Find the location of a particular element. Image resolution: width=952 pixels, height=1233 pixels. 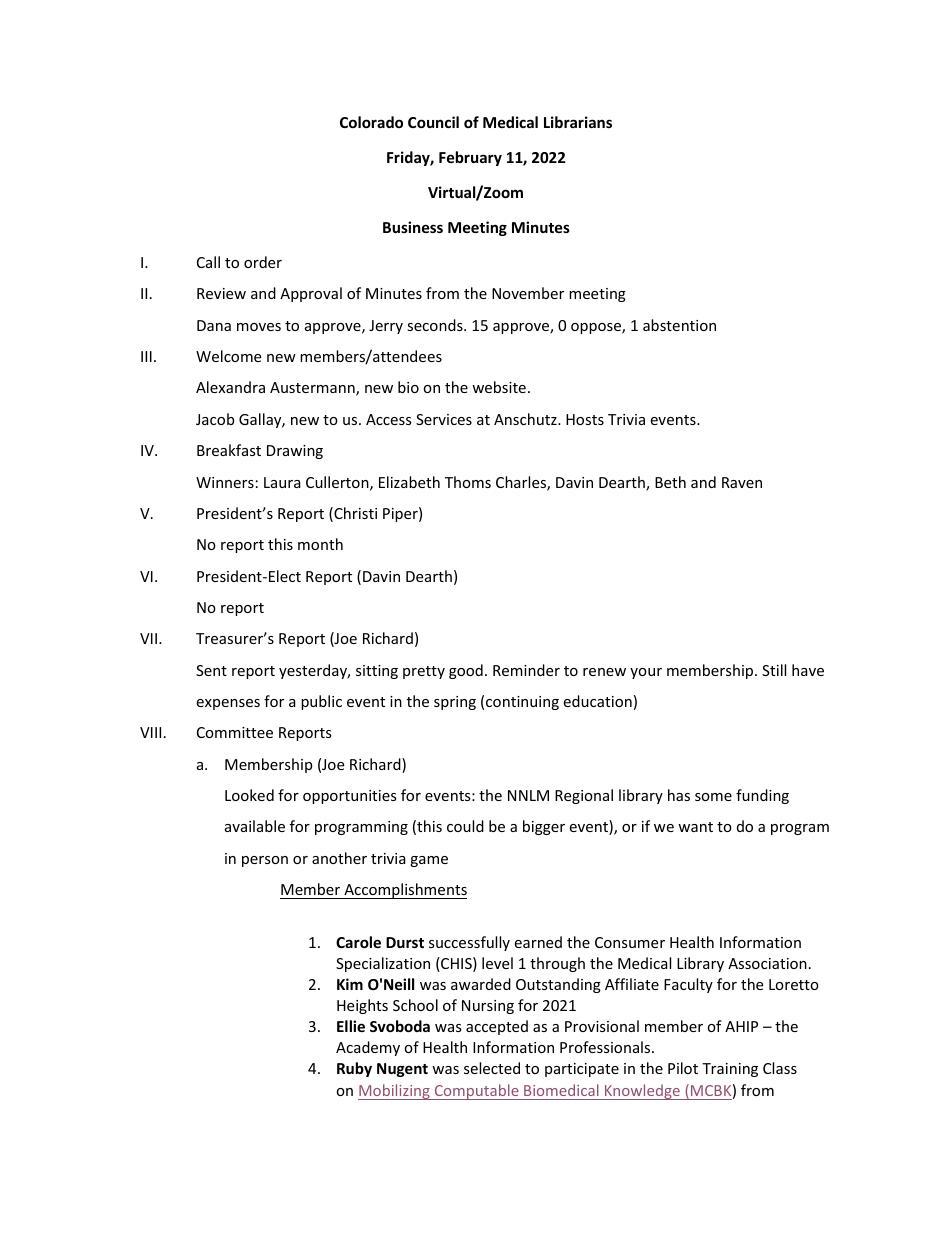

February is located at coordinates (470, 158).
